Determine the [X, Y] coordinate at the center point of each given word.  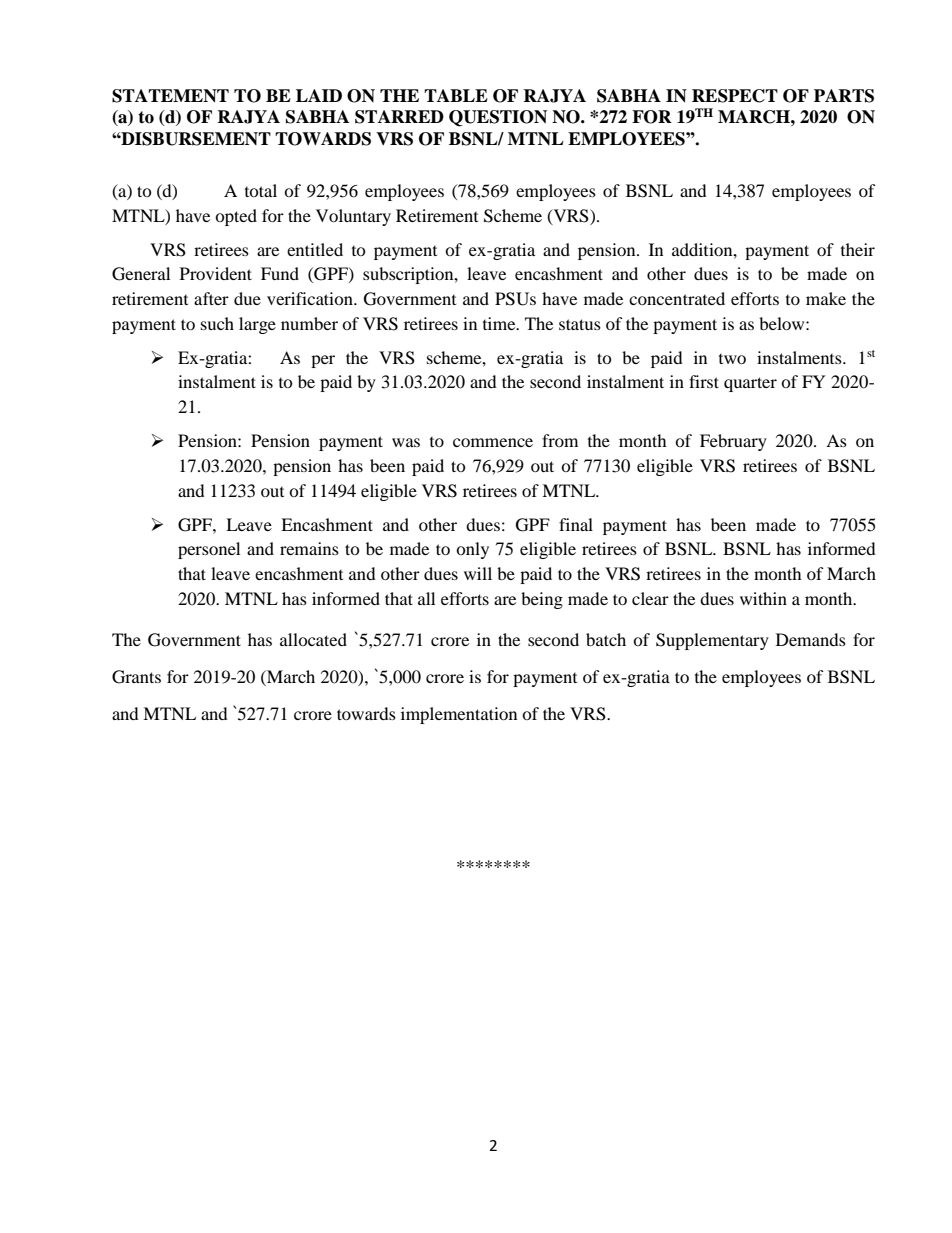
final [576, 524]
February [733, 442]
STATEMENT [170, 96]
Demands [811, 639]
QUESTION [498, 118]
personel [209, 550]
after [211, 298]
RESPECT [735, 96]
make [826, 298]
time [500, 323]
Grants [136, 677]
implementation [459, 715]
